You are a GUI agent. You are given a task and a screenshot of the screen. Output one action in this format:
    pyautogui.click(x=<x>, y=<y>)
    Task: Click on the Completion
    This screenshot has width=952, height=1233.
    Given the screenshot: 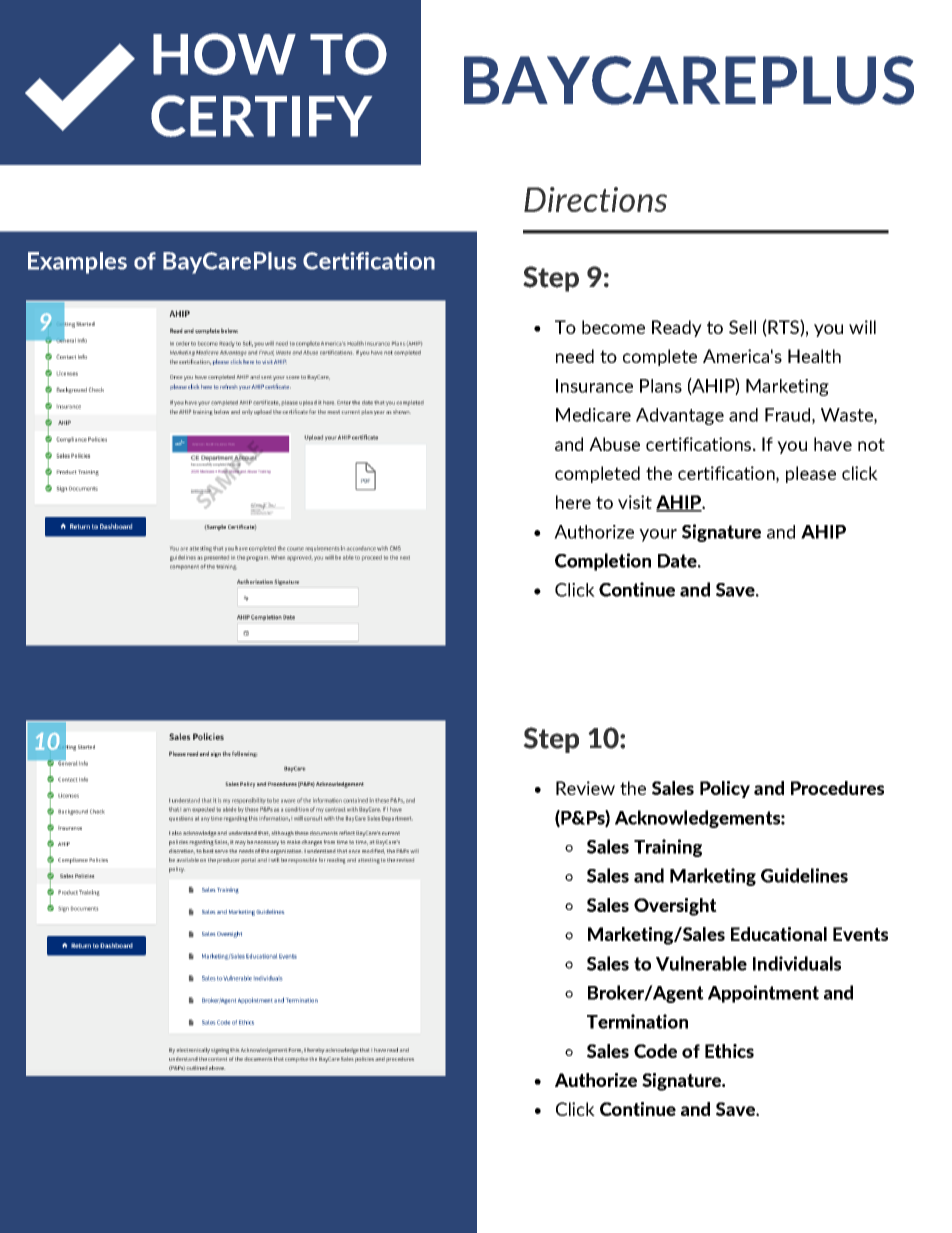 What is the action you would take?
    pyautogui.click(x=603, y=562)
